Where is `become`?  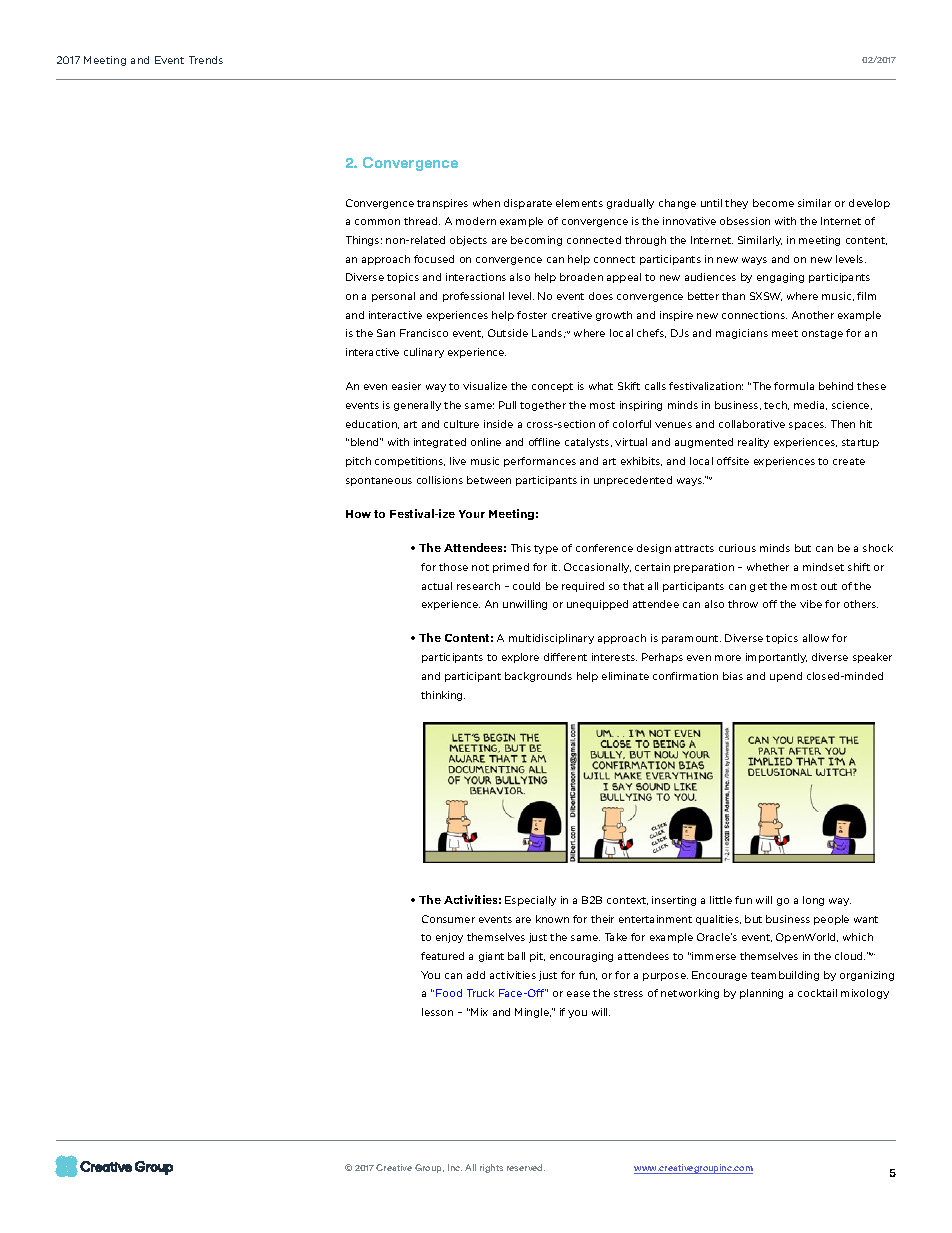
become is located at coordinates (773, 203).
